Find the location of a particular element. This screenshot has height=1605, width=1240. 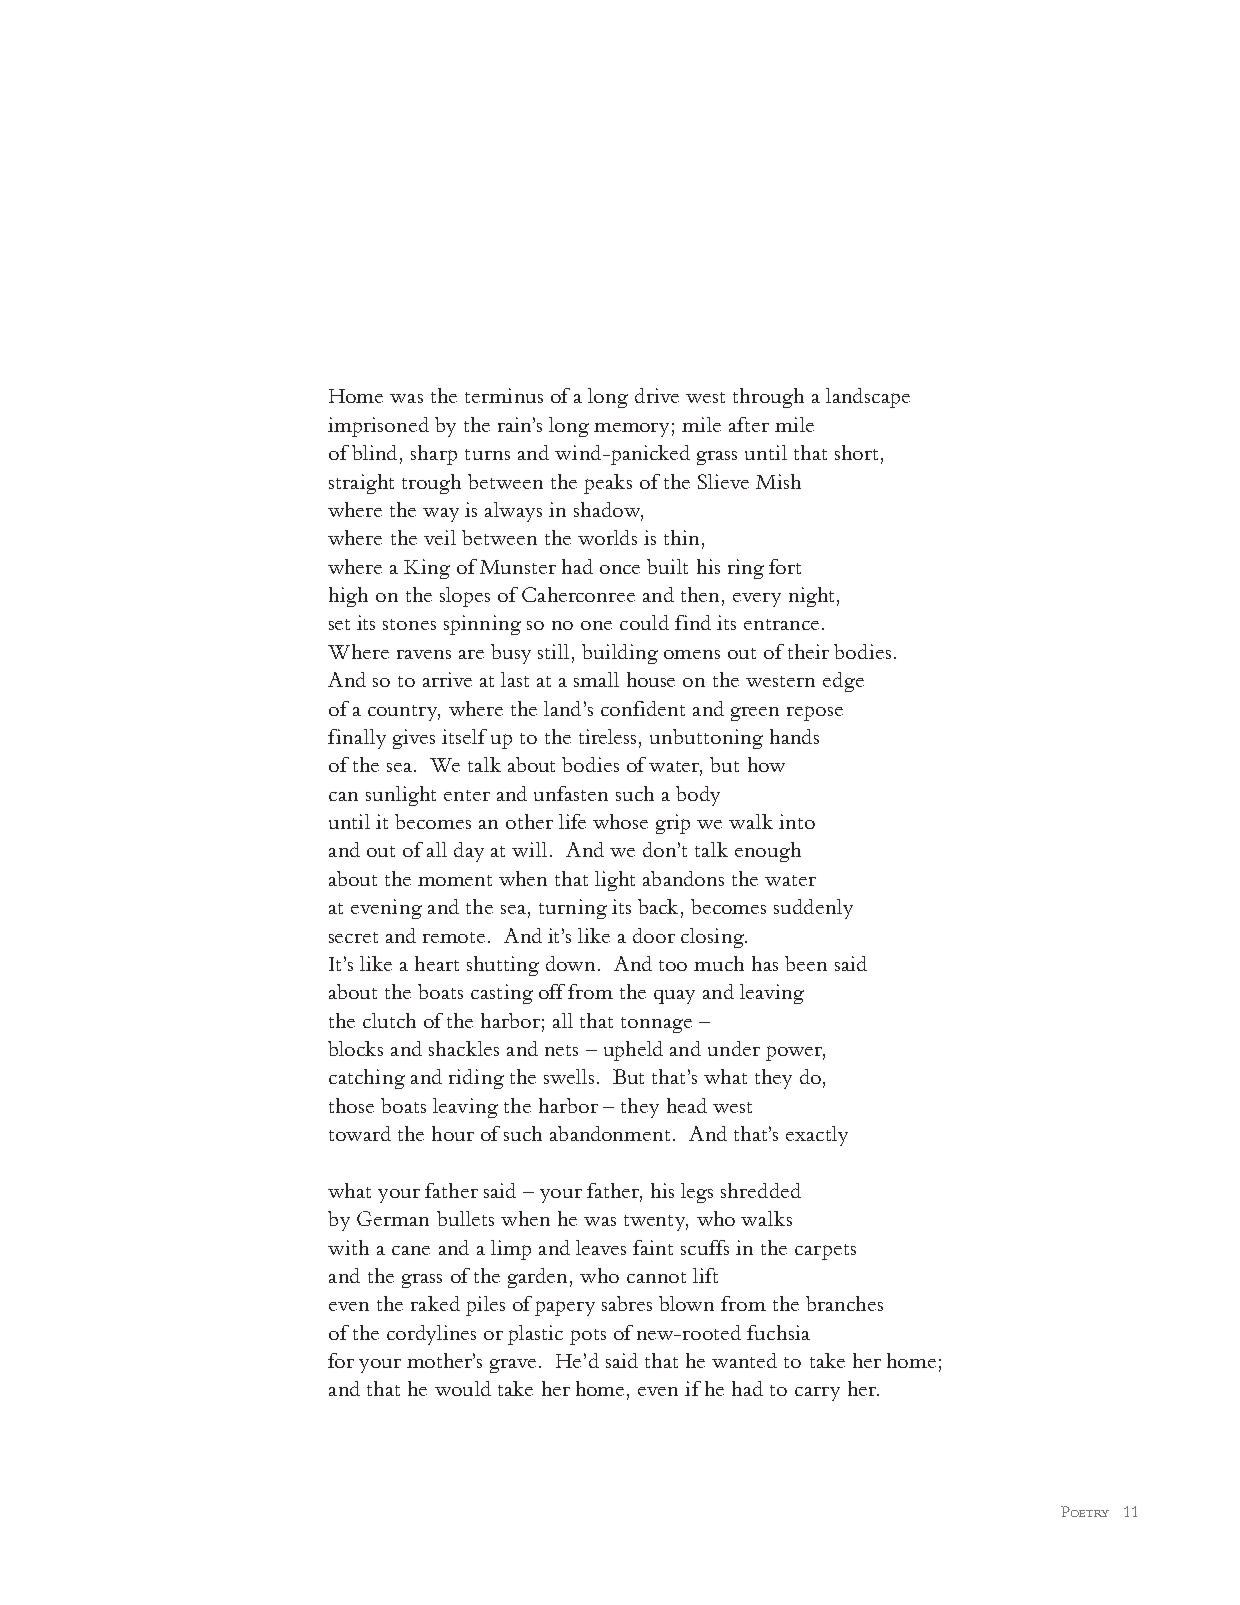

moment is located at coordinates (455, 880).
